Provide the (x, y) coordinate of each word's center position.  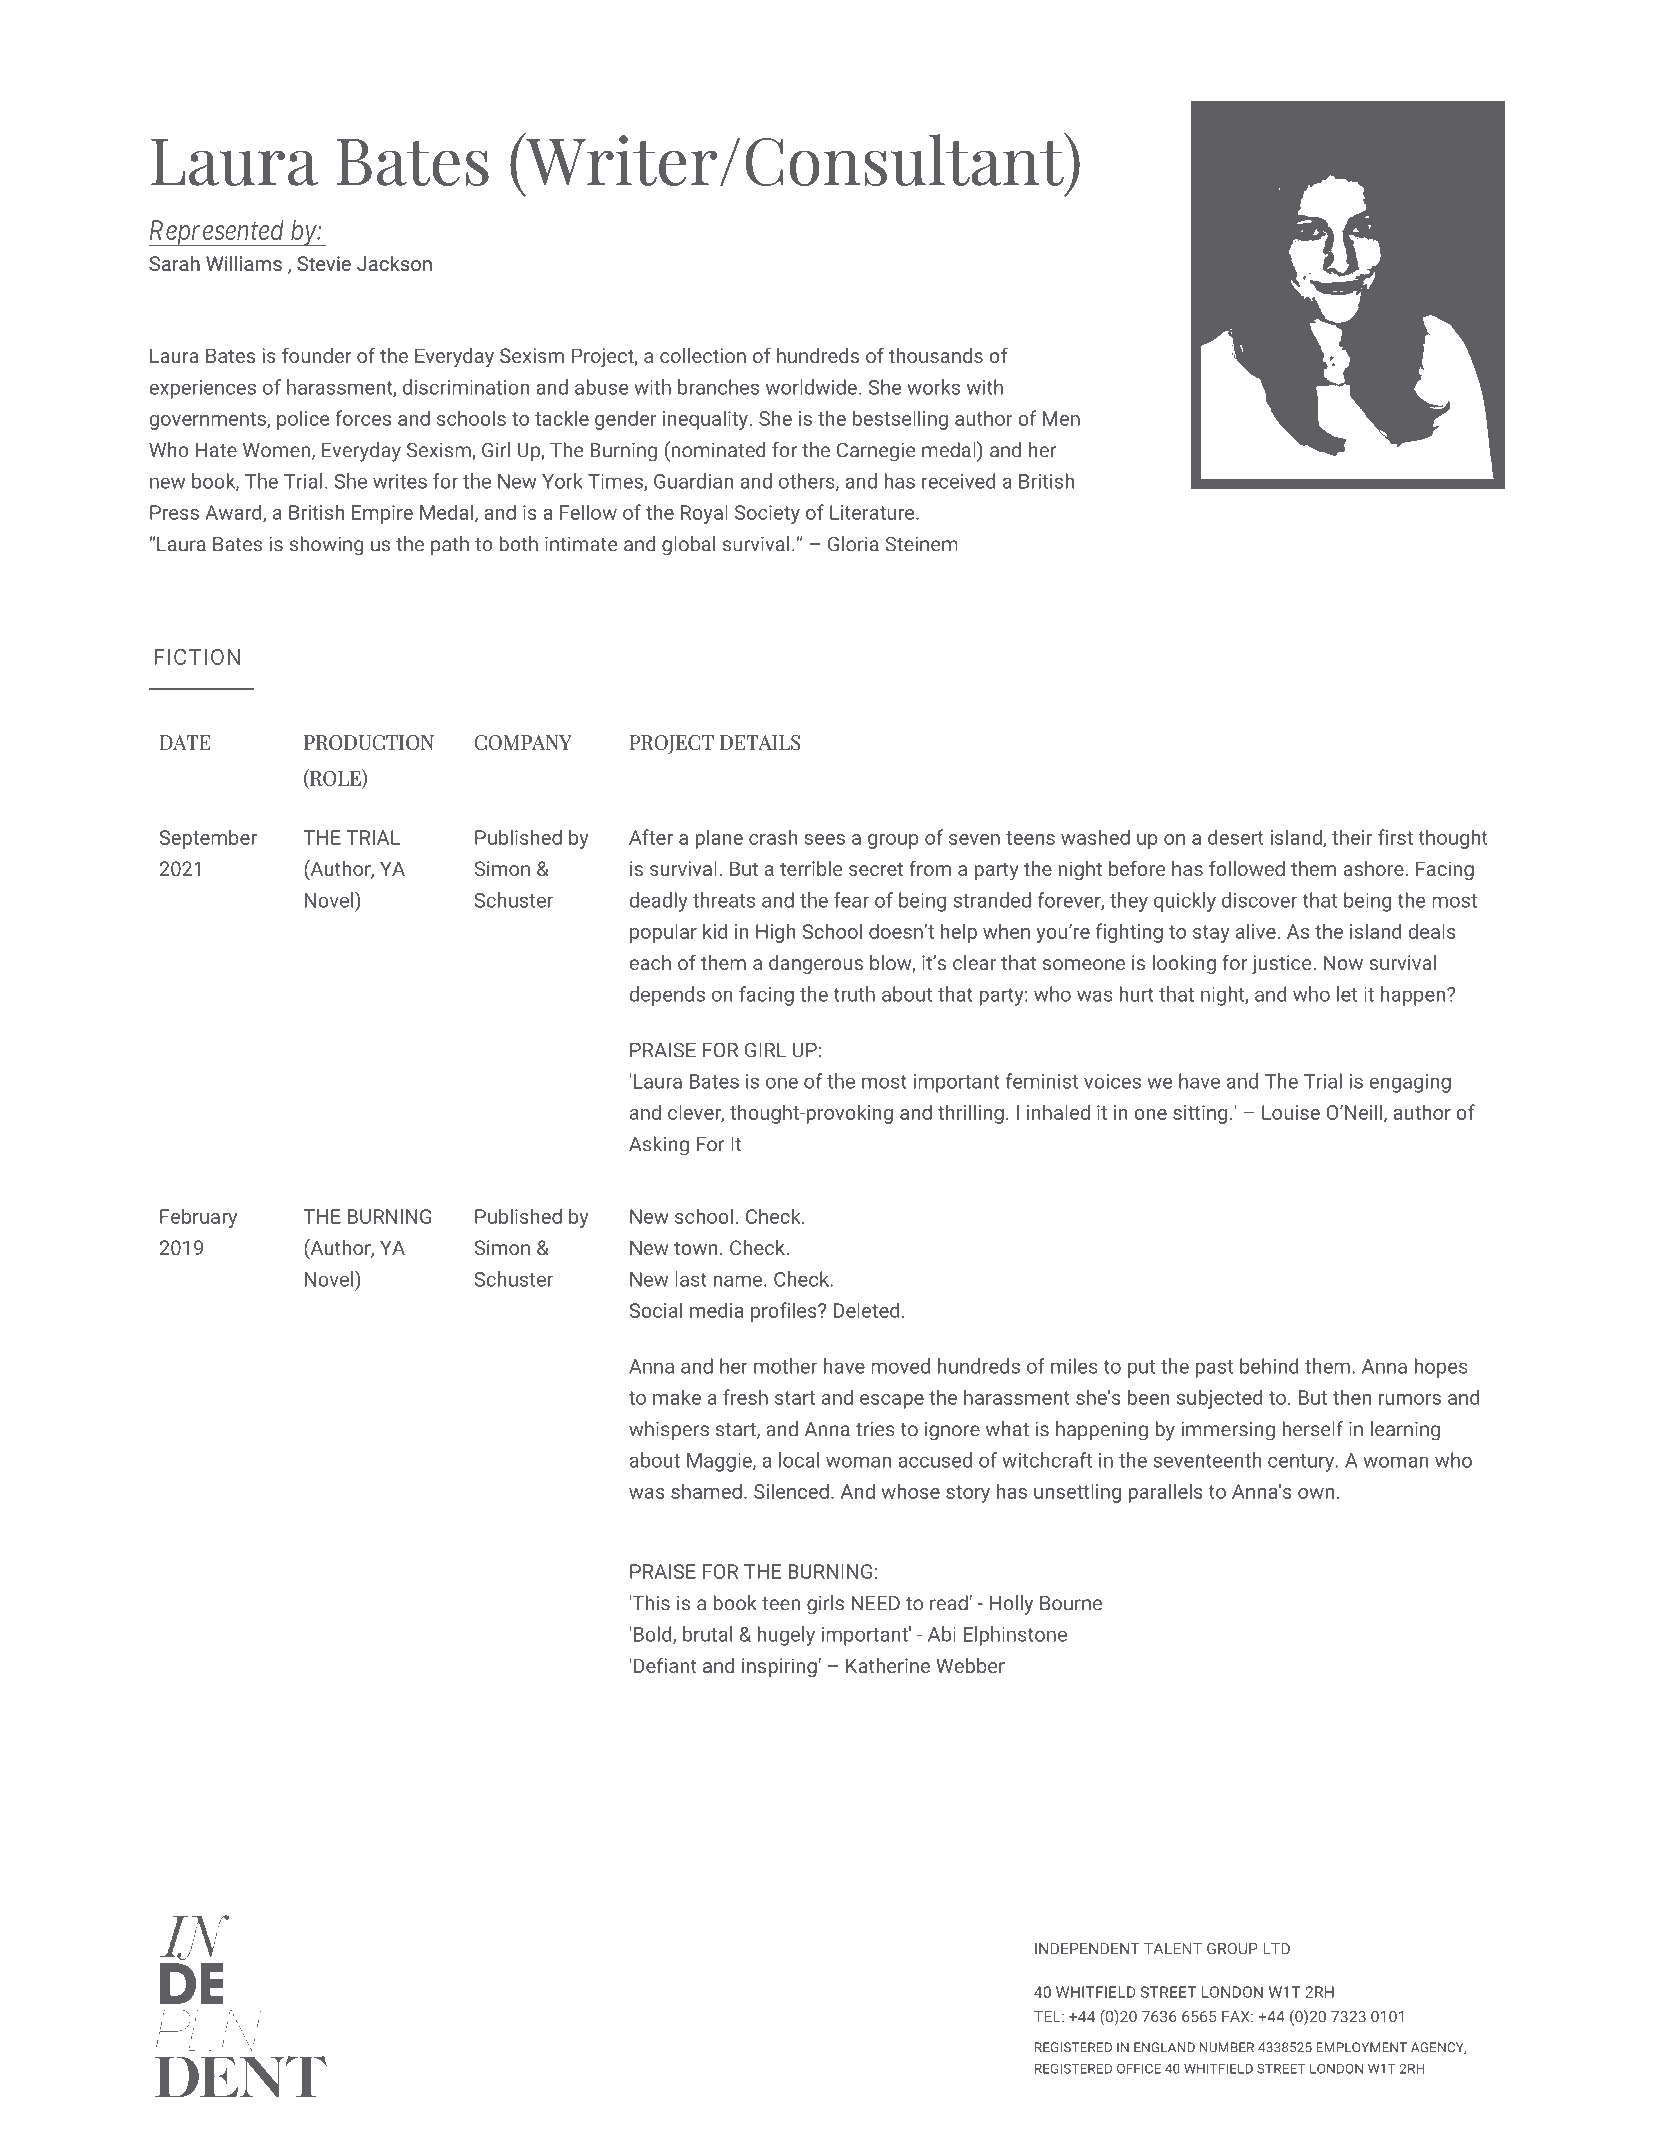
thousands (936, 355)
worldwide (811, 387)
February (198, 1218)
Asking (659, 1146)
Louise (1291, 1112)
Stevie (324, 263)
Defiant (665, 1665)
